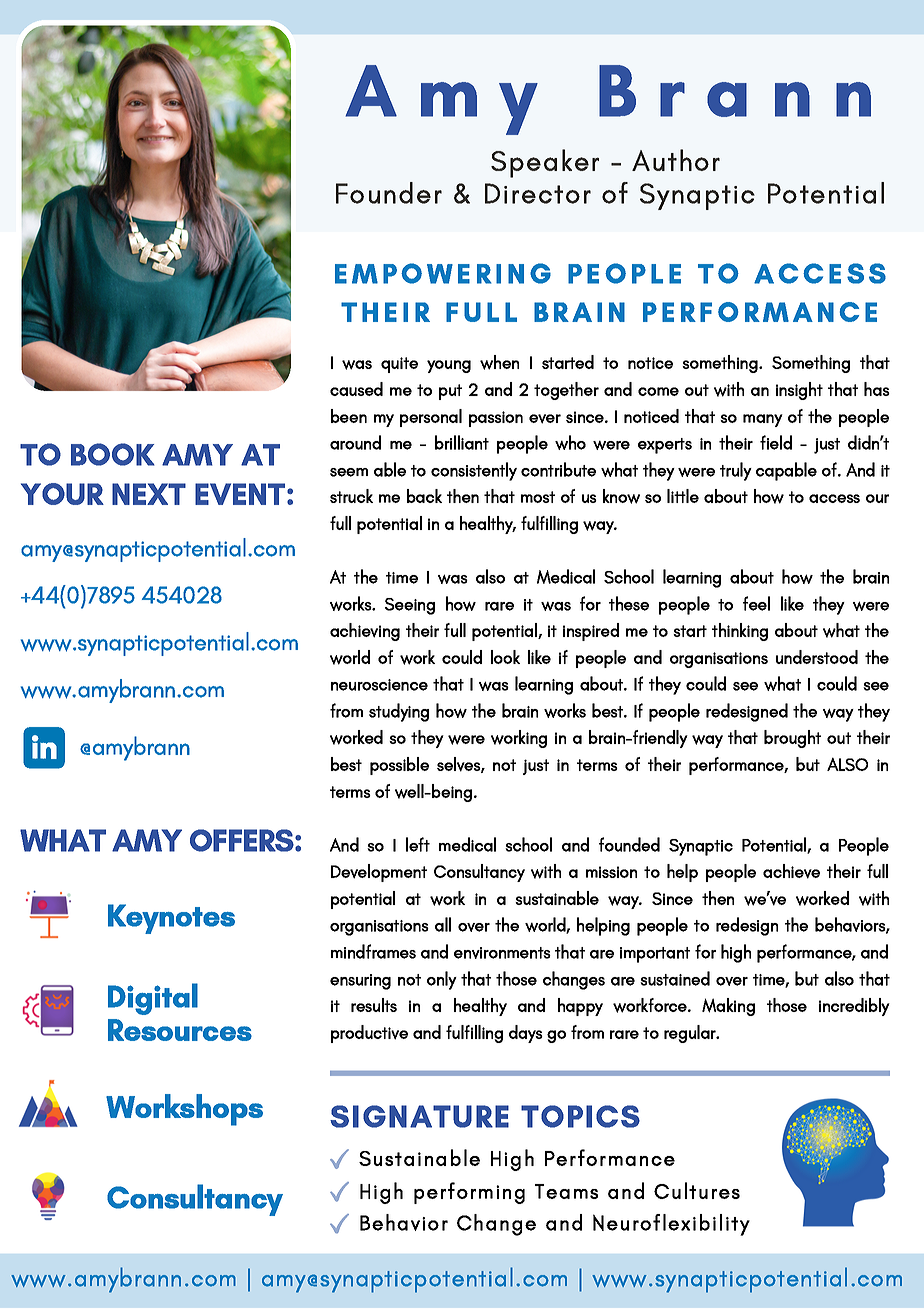 Image resolution: width=924 pixels, height=1309 pixels. I want to click on truly, so click(736, 471).
